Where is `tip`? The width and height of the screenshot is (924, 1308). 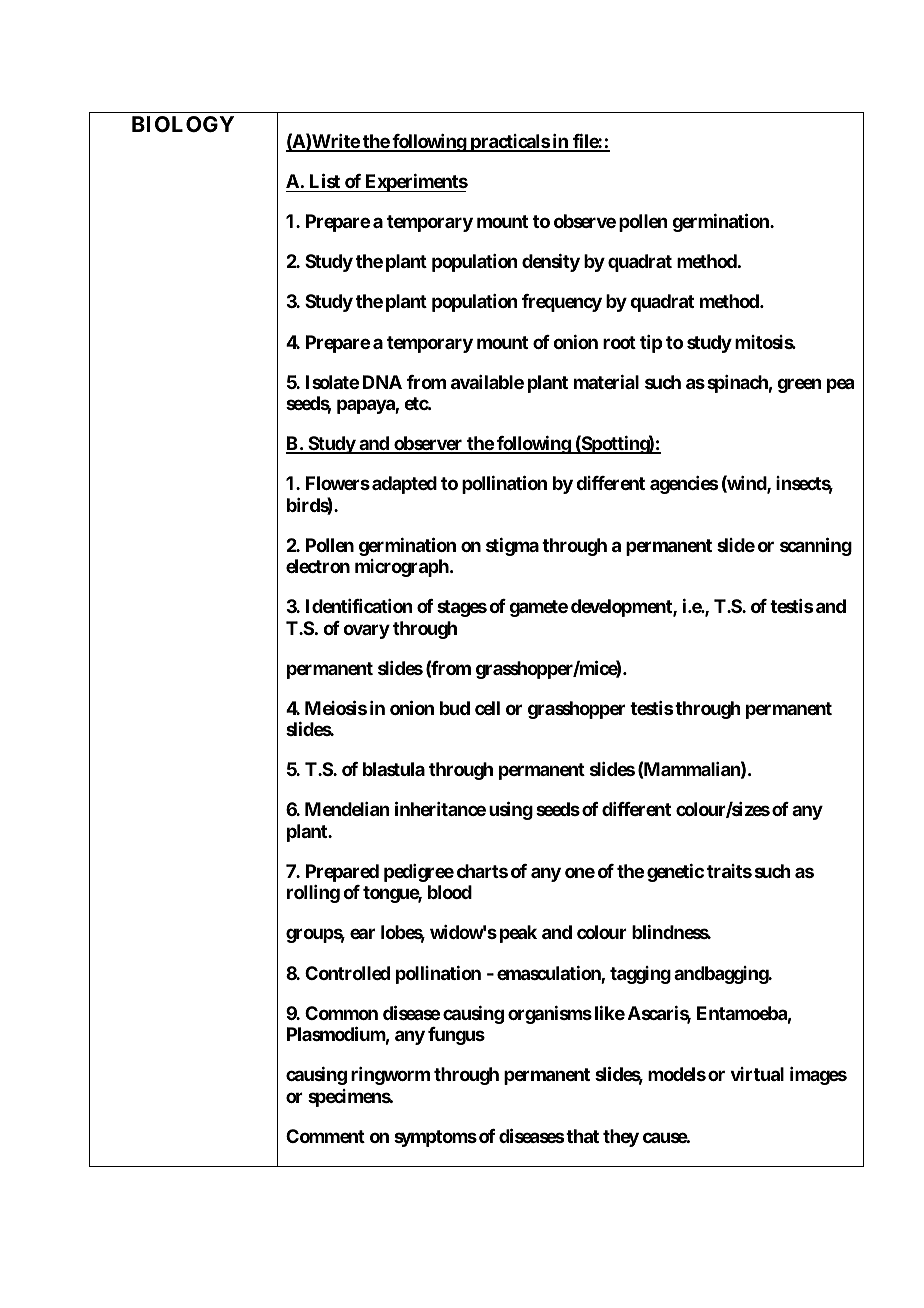
tip is located at coordinates (651, 344).
